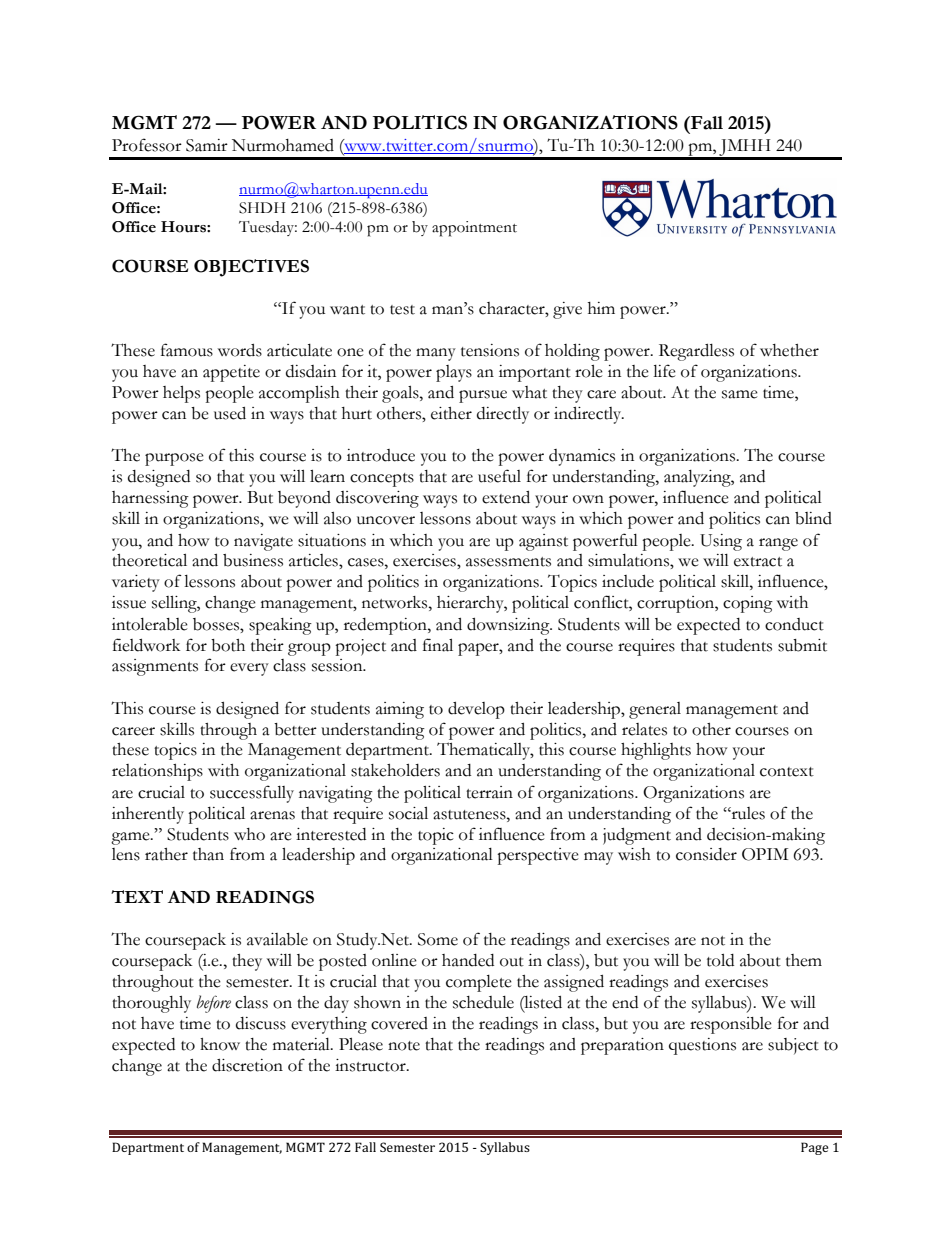  Describe the element at coordinates (601, 308) in the page. I see `him` at that location.
